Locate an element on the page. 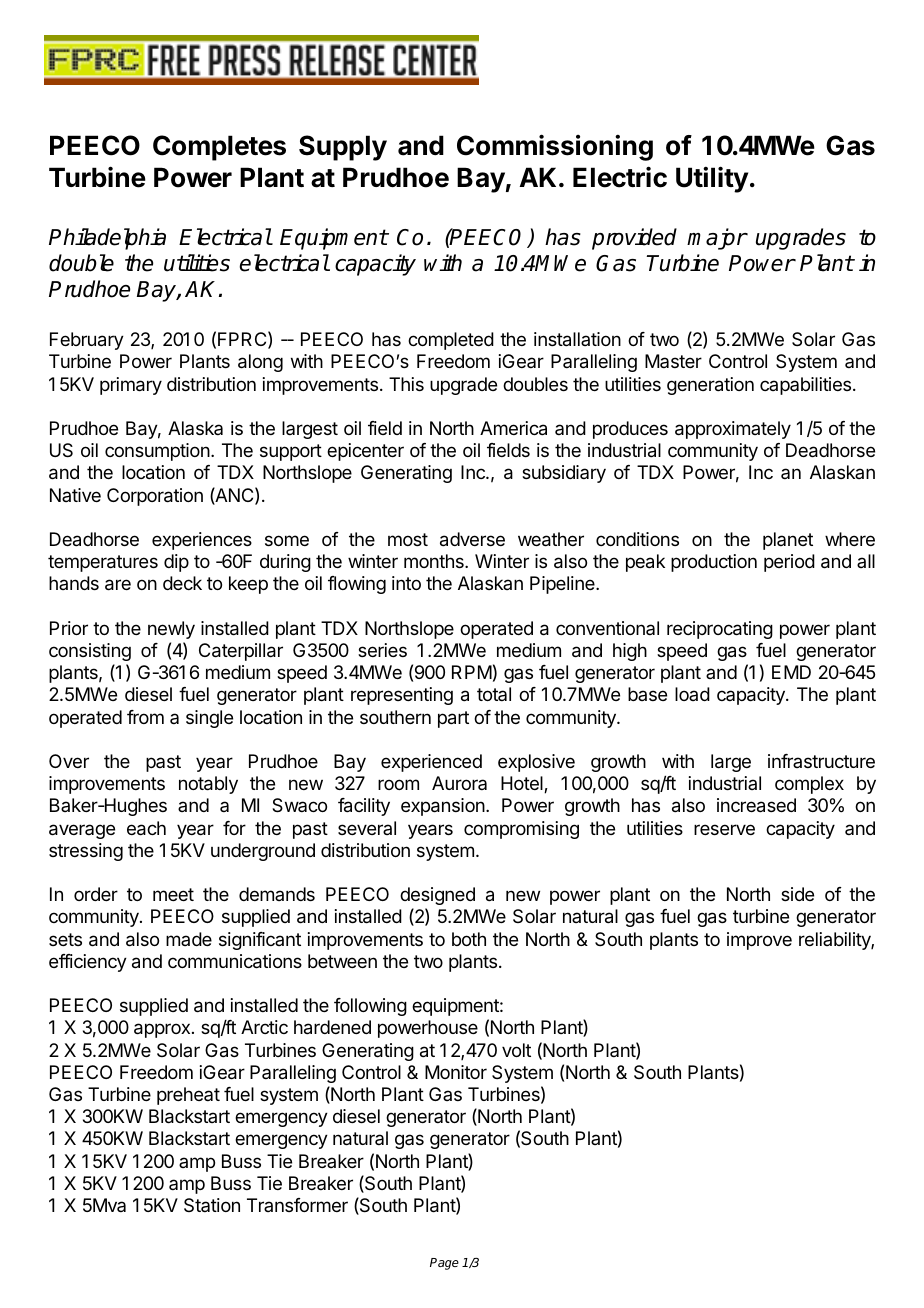 The width and height of the document is (924, 1308). Commissioning is located at coordinates (555, 147).
